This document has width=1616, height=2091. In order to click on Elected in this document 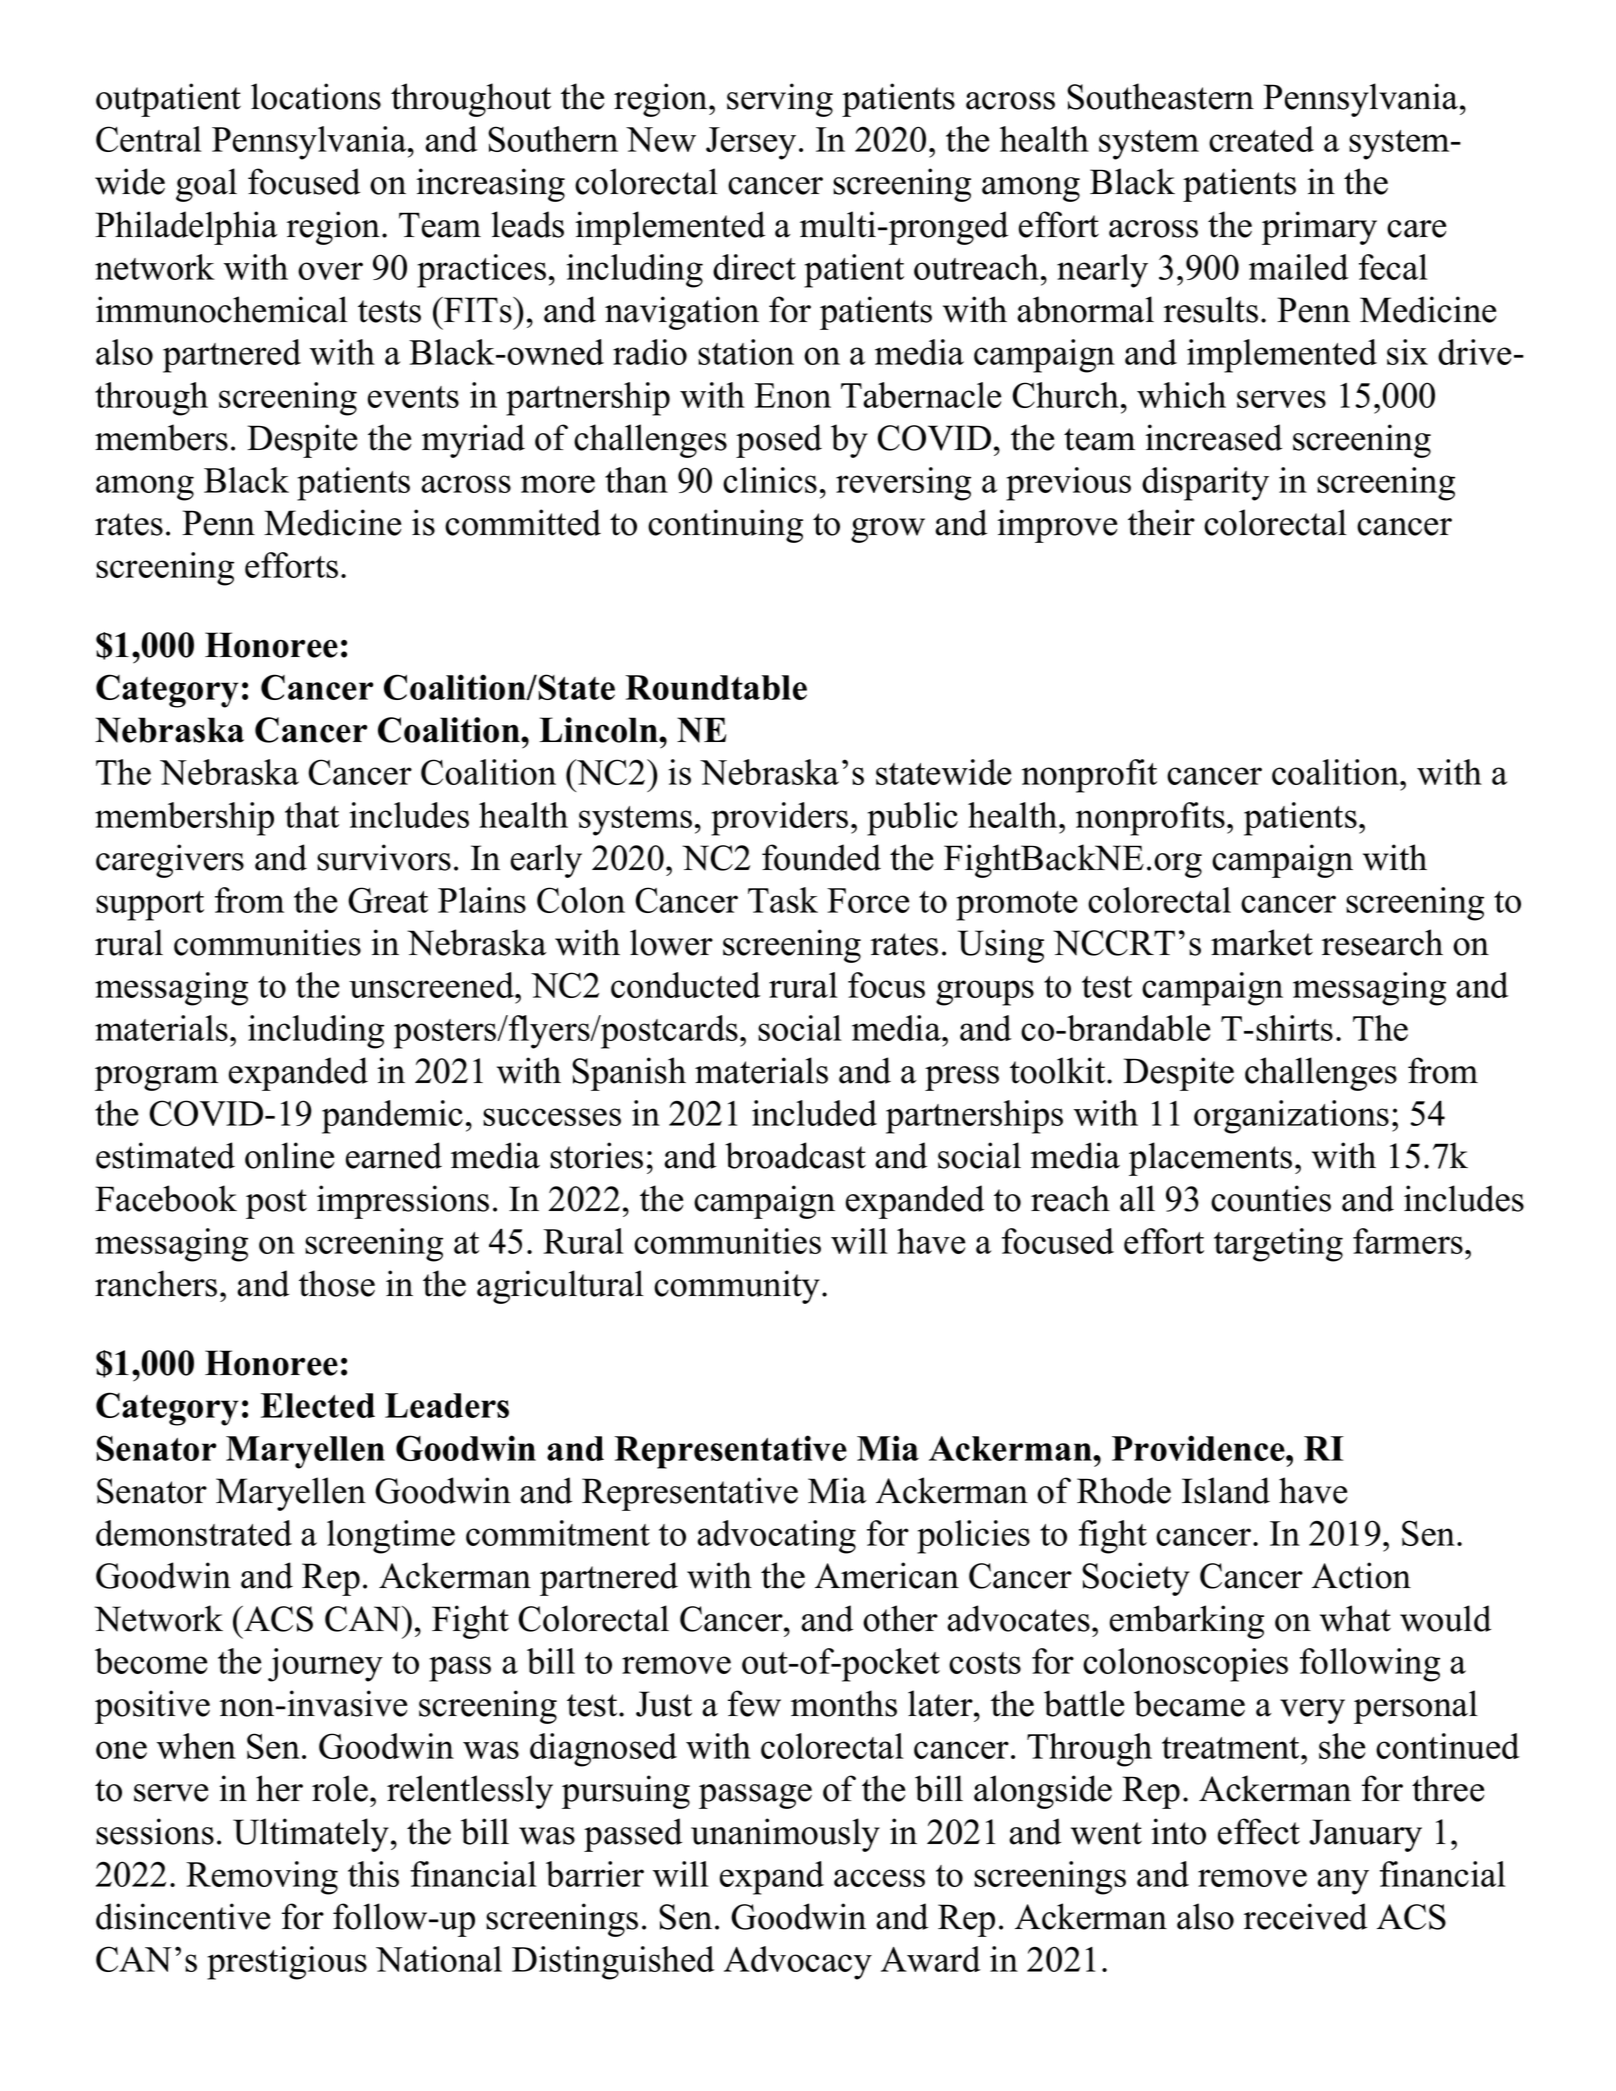, I will do `click(318, 1405)`.
